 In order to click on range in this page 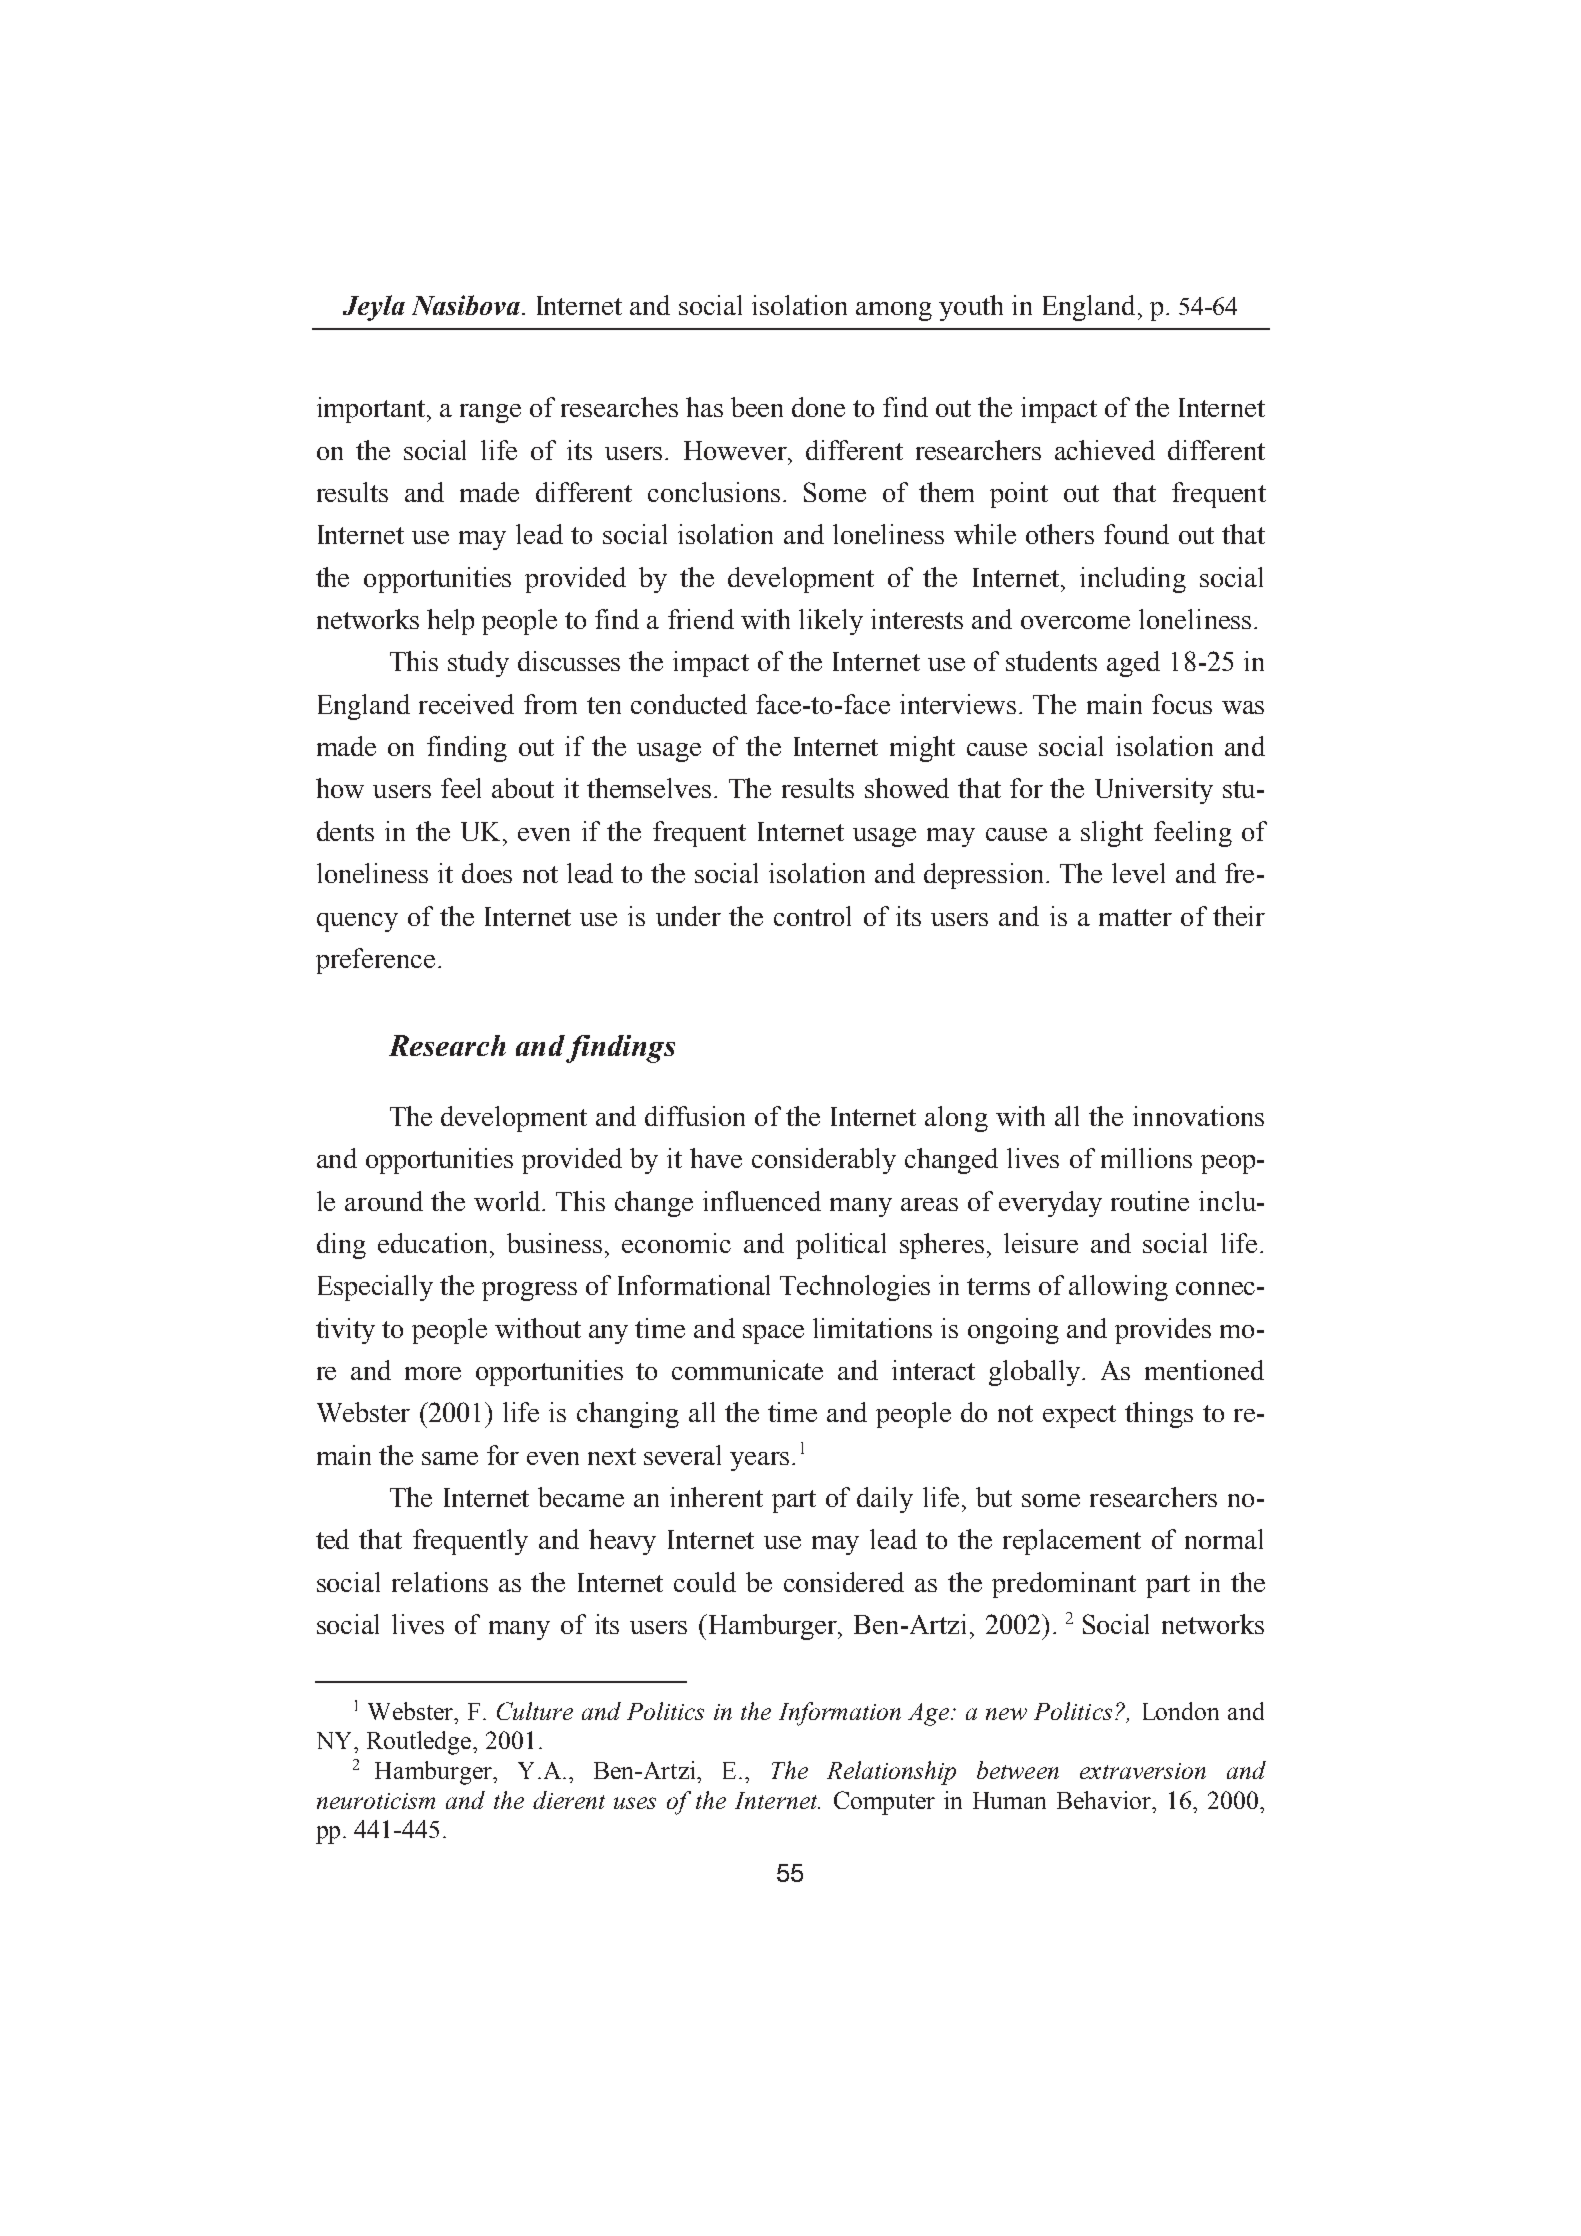, I will do `click(490, 413)`.
